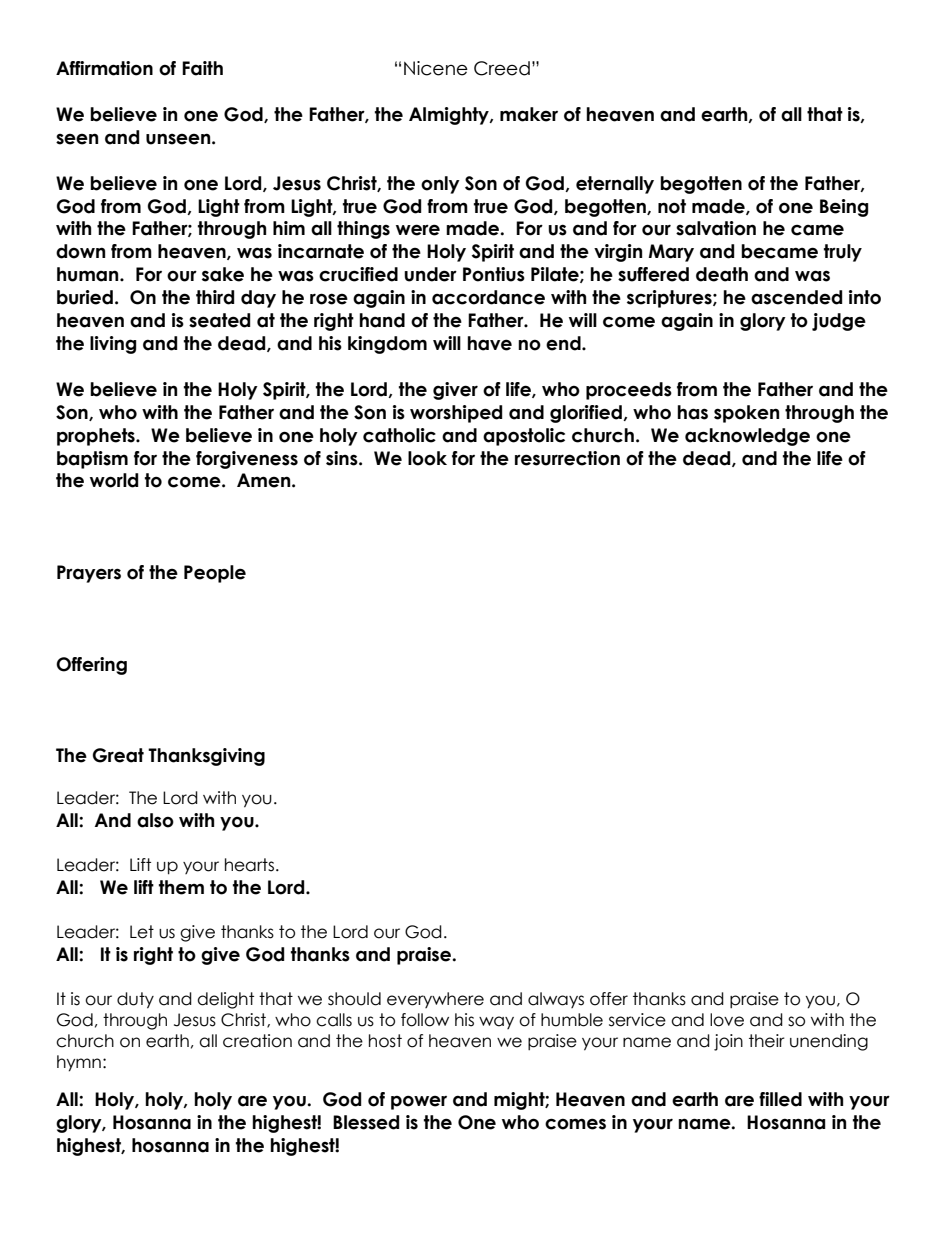 The width and height of the screenshot is (952, 1233). What do you see at coordinates (844, 208) in the screenshot?
I see `Being` at bounding box center [844, 208].
